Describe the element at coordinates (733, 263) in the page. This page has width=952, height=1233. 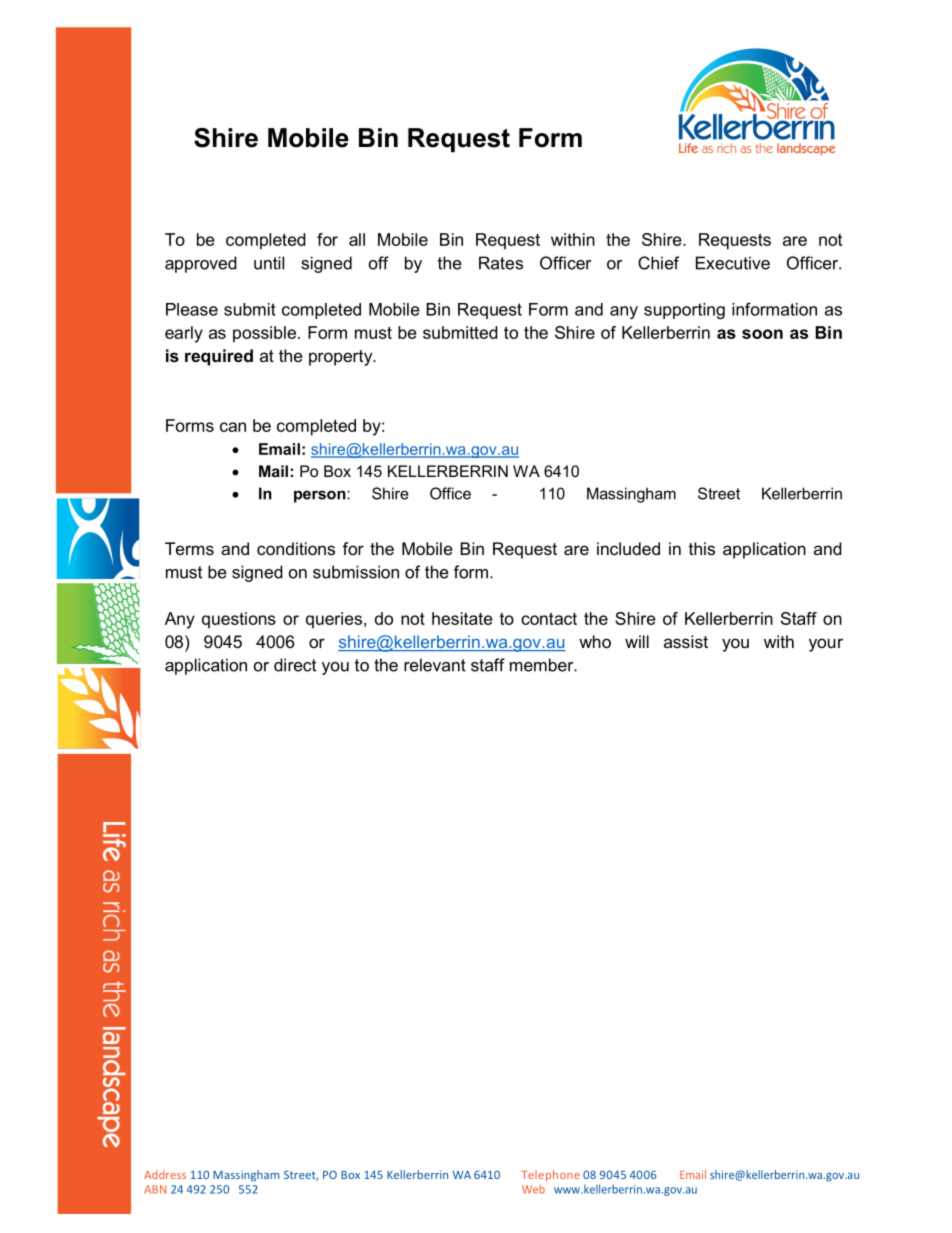
I see `Executive` at that location.
